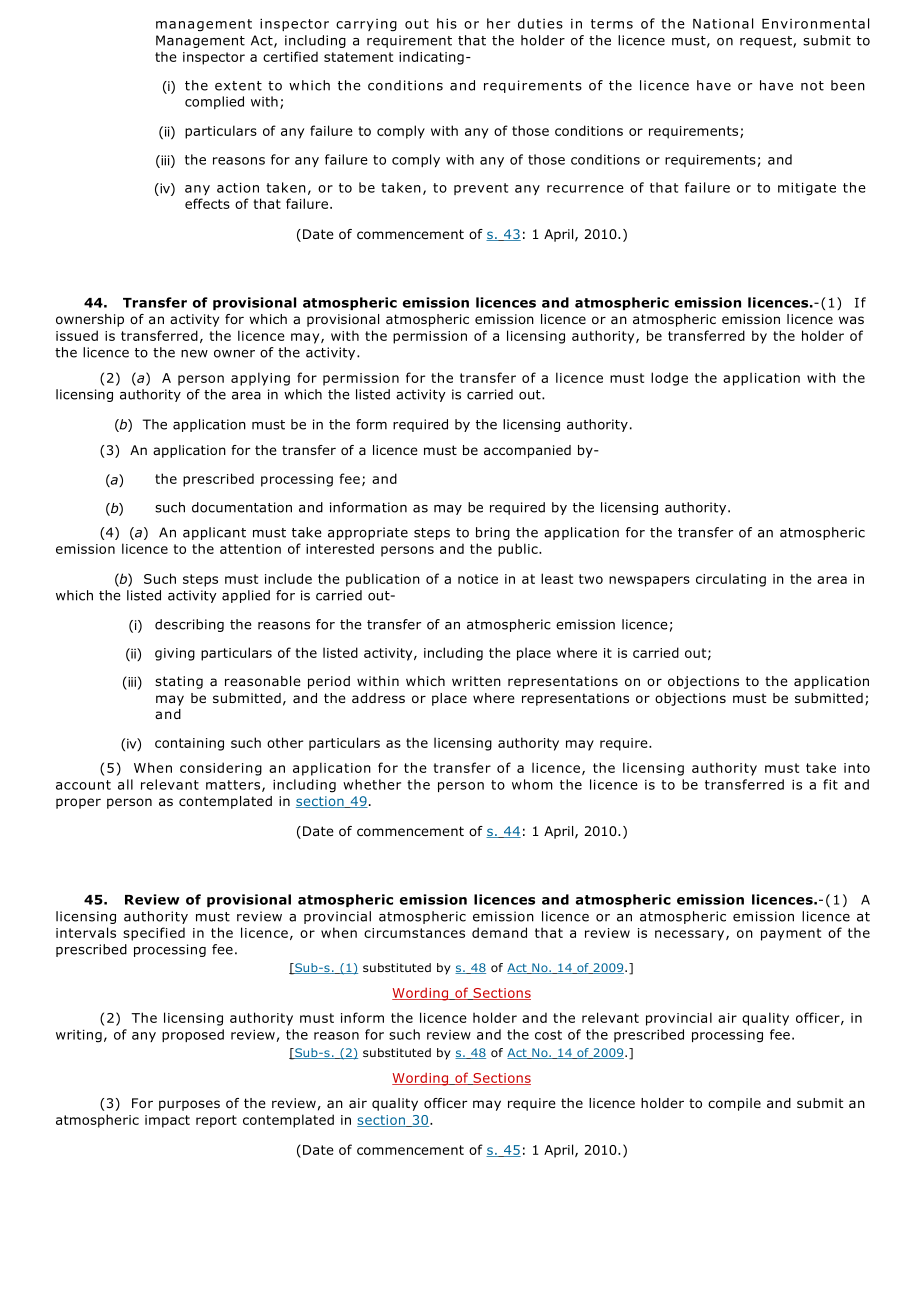 The image size is (924, 1309). What do you see at coordinates (189, 1105) in the image?
I see `purposes` at bounding box center [189, 1105].
